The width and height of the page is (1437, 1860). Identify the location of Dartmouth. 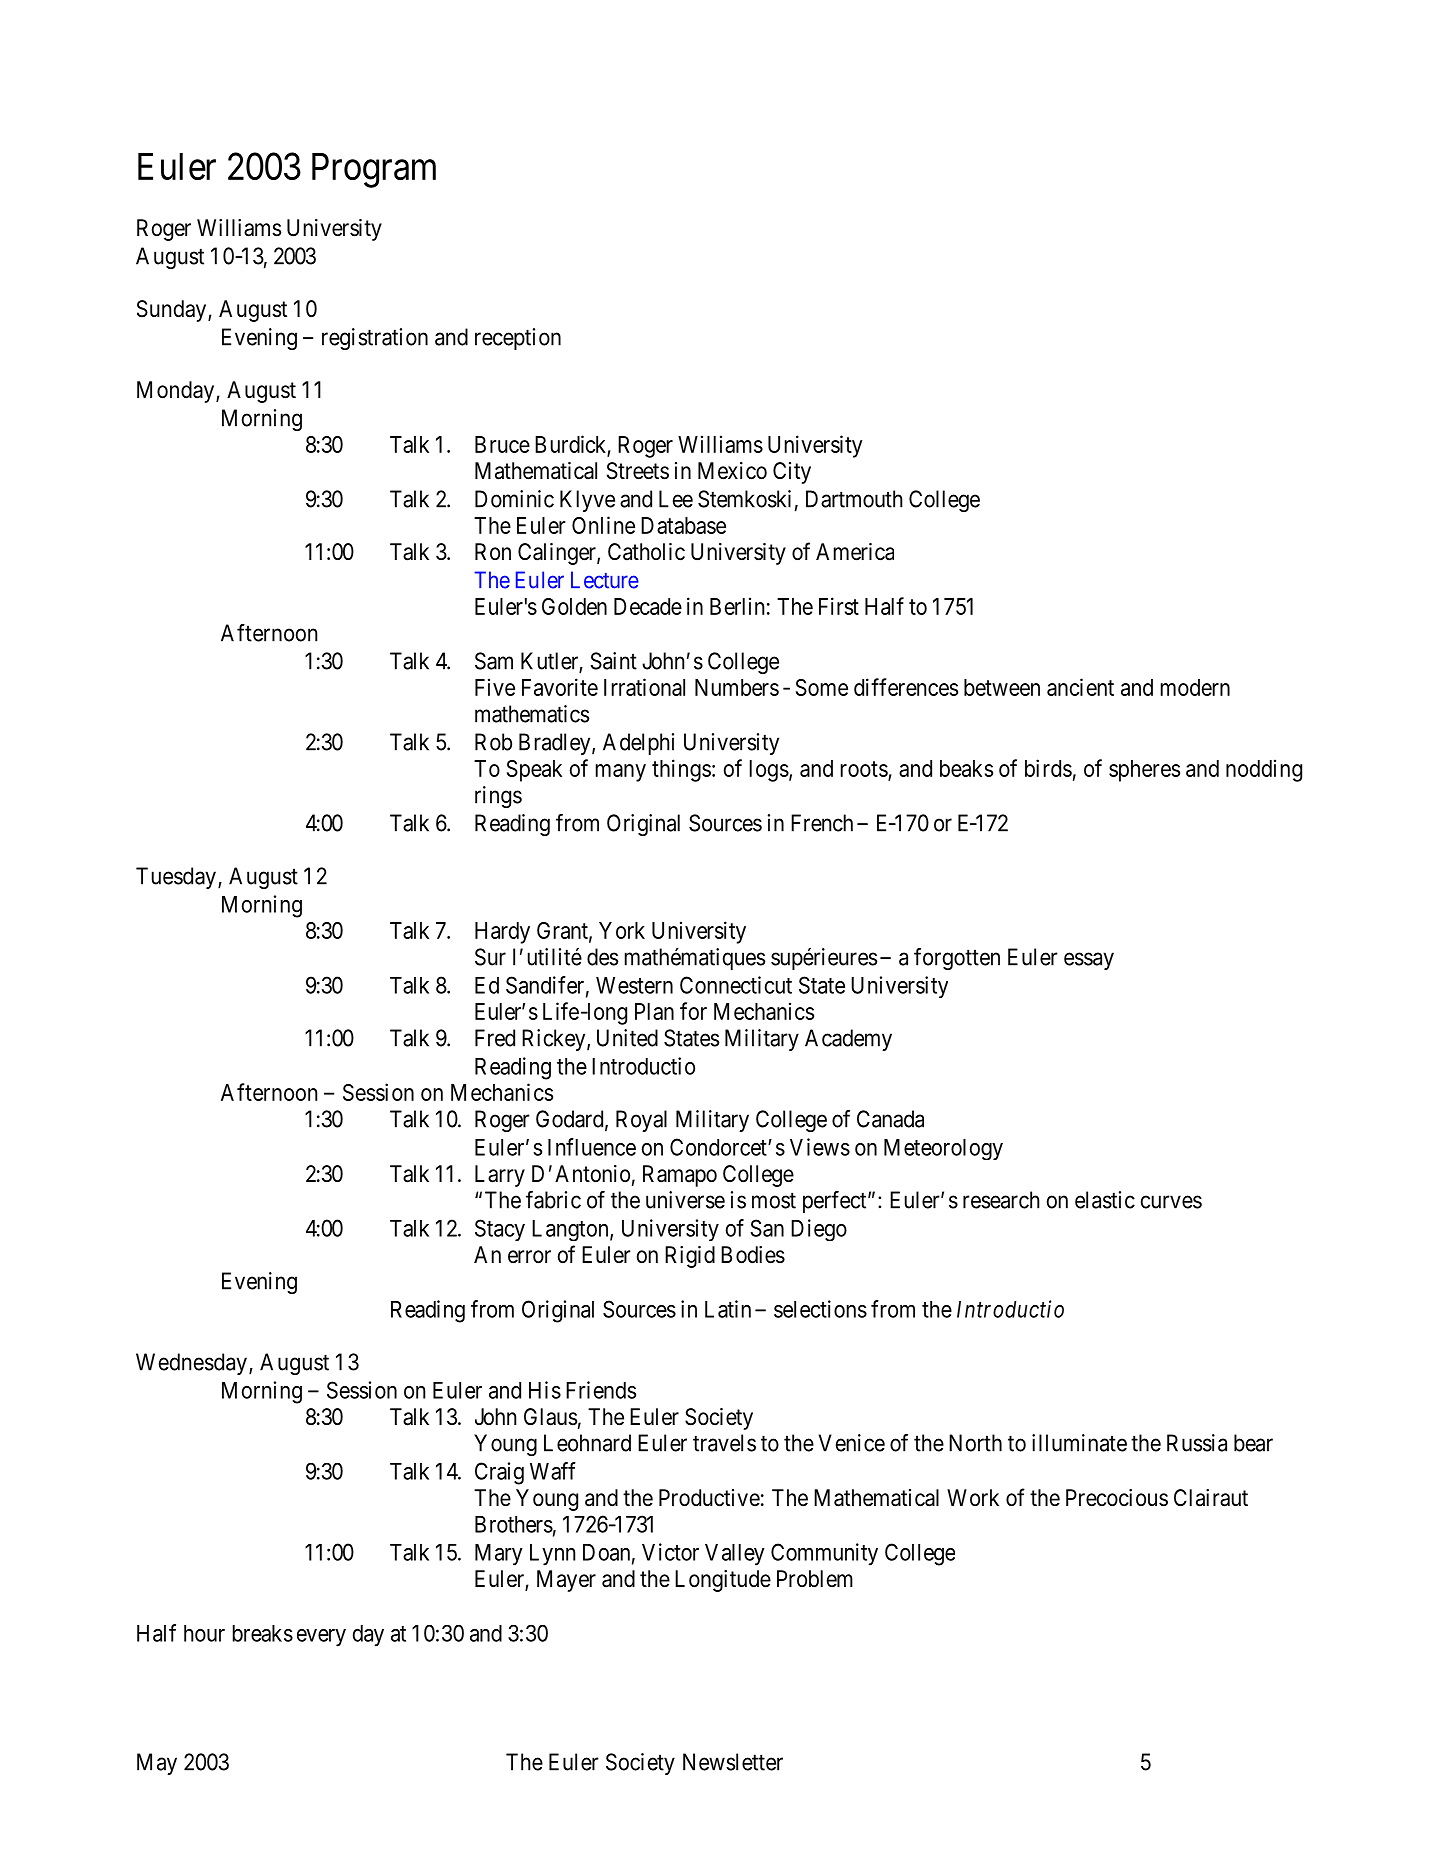
(854, 499).
